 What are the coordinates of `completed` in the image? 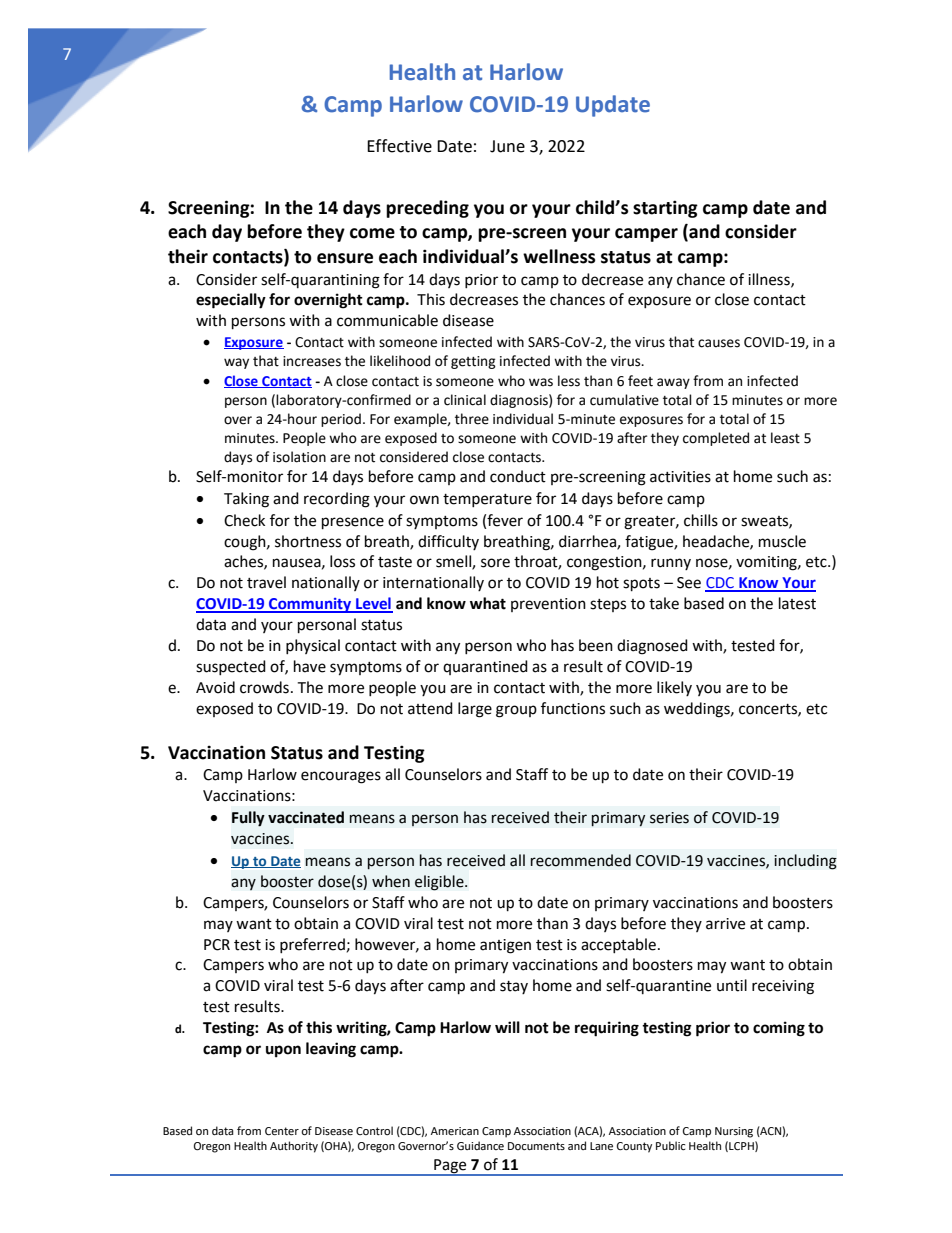 It's located at (716, 439).
